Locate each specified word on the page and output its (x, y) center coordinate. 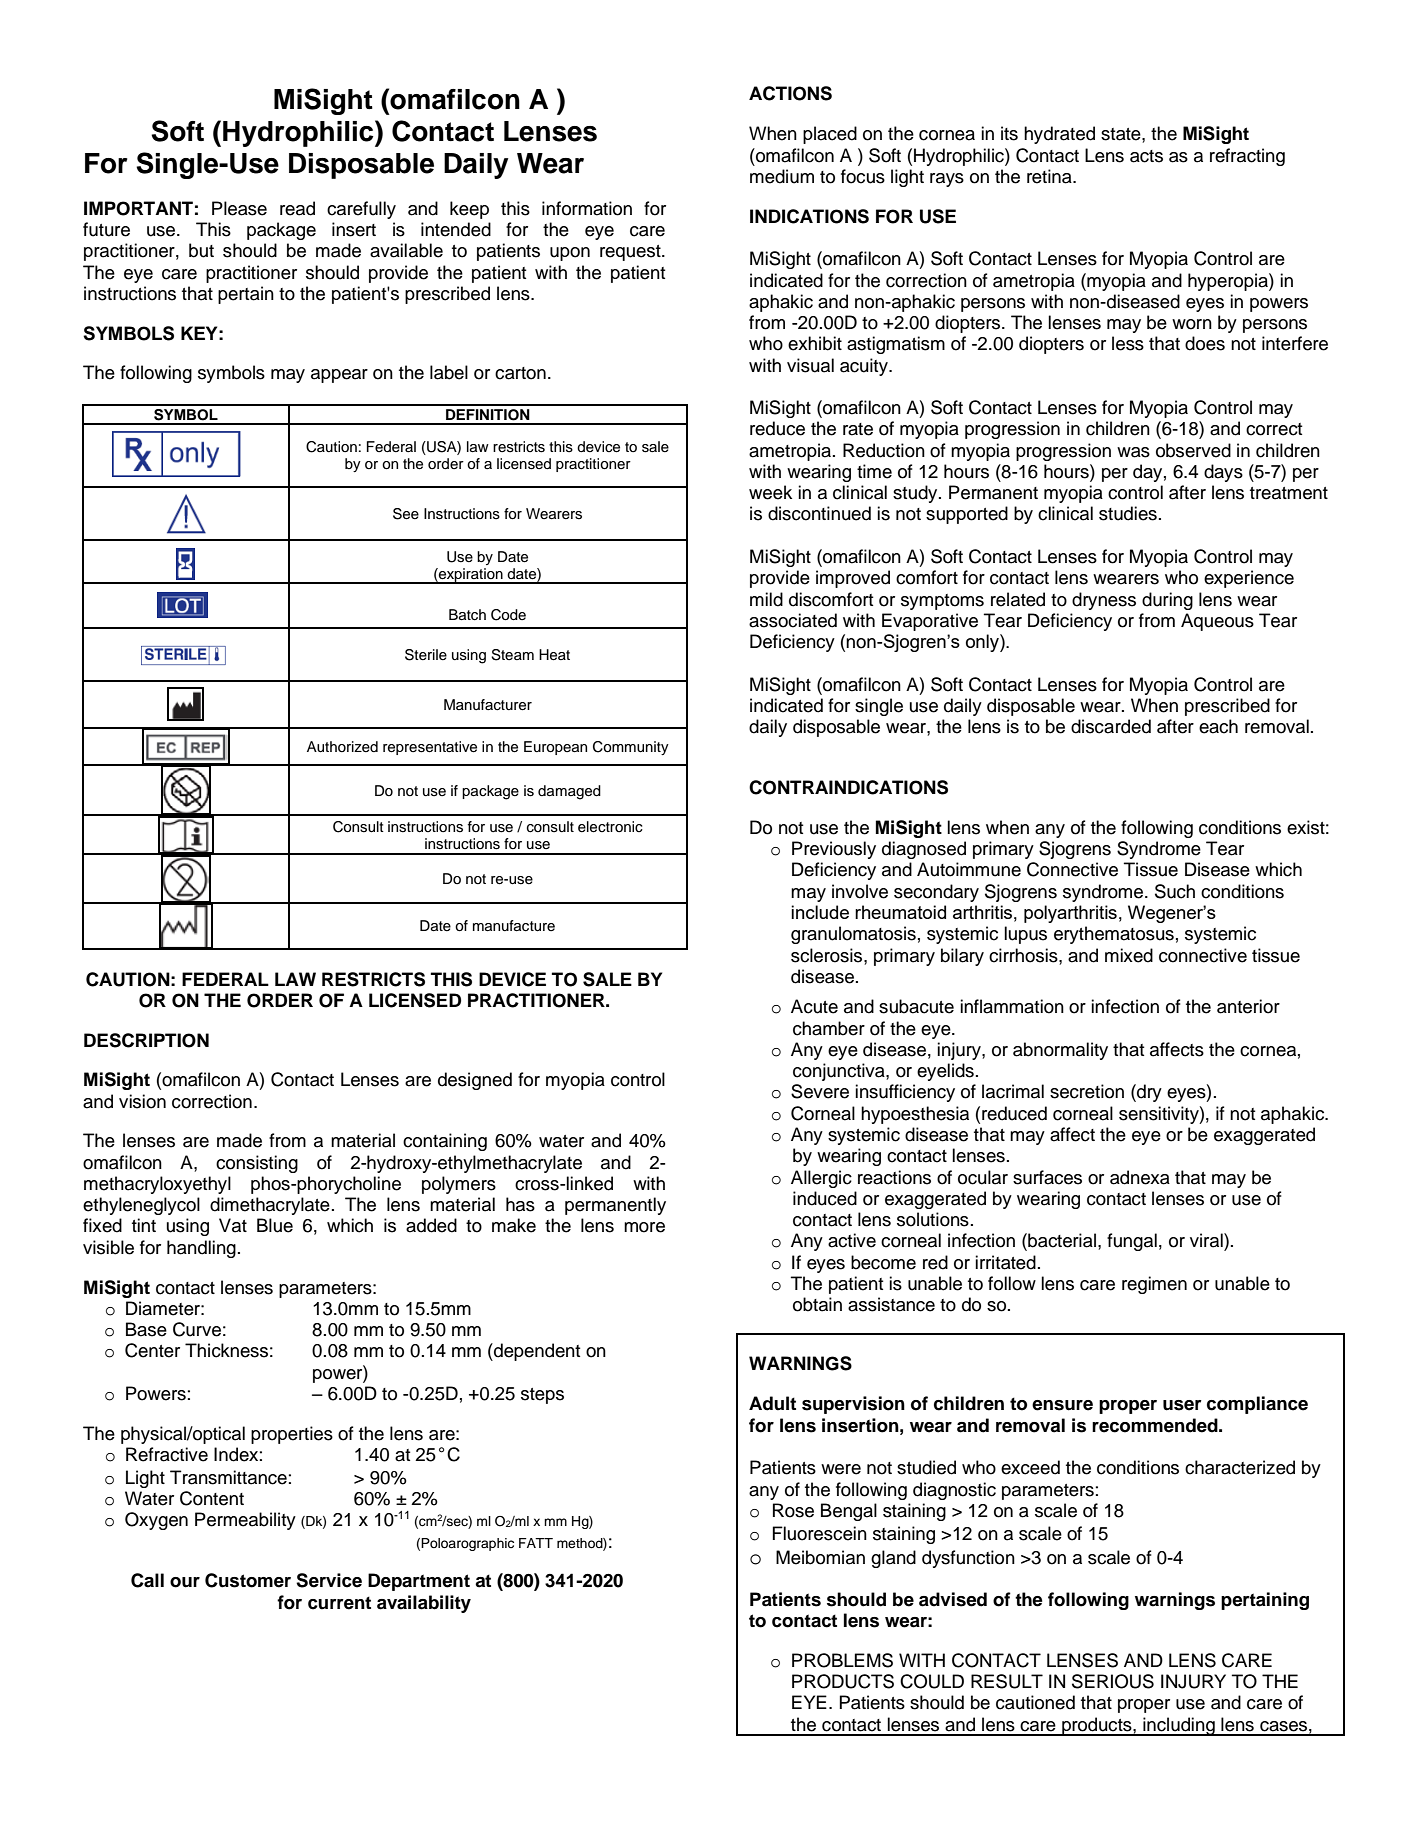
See (406, 514)
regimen (1154, 1285)
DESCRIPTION (146, 1040)
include (820, 912)
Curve (197, 1329)
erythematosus (1114, 935)
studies (1128, 513)
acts (1146, 156)
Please (239, 208)
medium (782, 176)
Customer (248, 1580)
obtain (817, 1304)
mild (766, 599)
